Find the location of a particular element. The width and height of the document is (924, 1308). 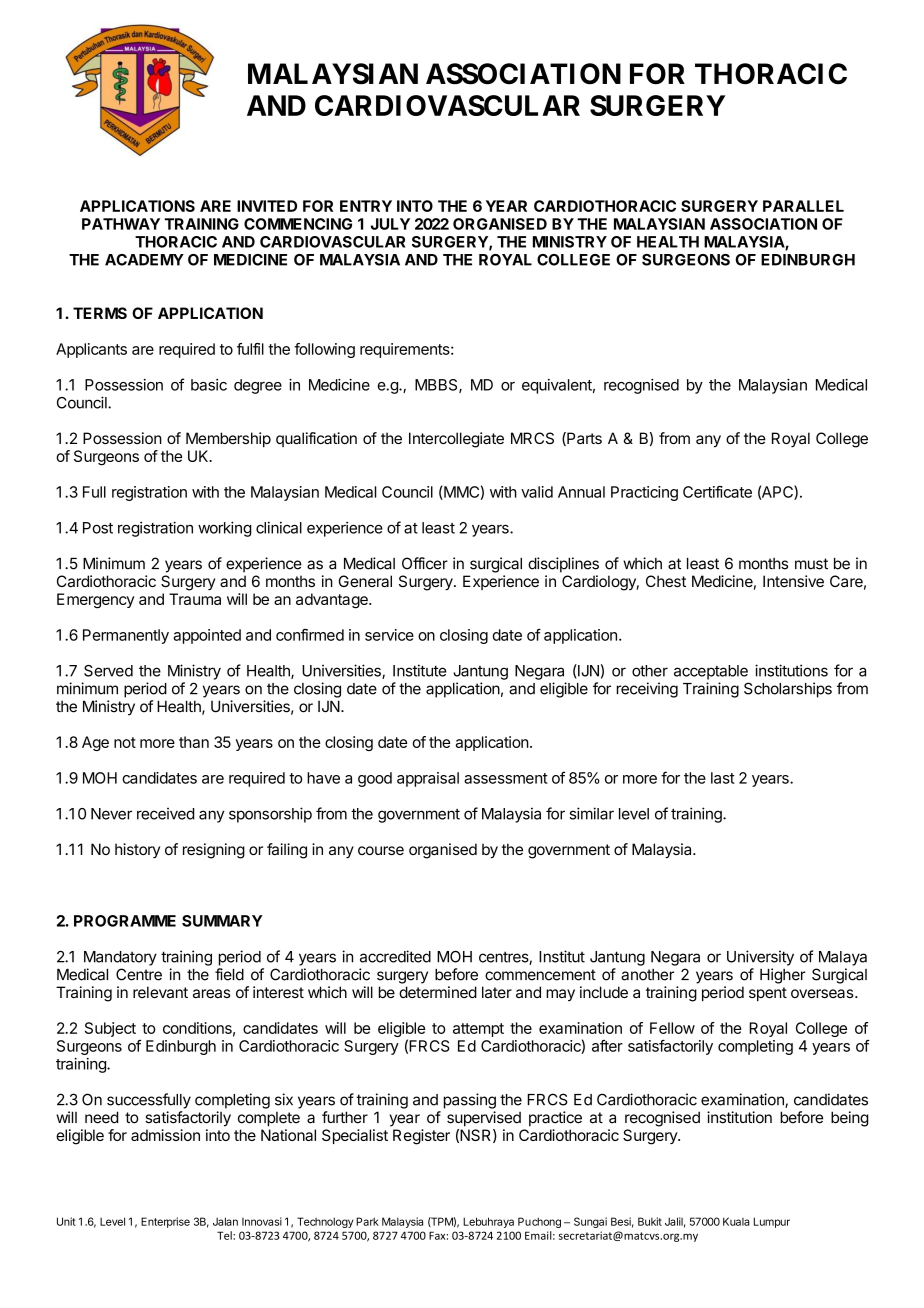

Mandatory is located at coordinates (120, 958).
